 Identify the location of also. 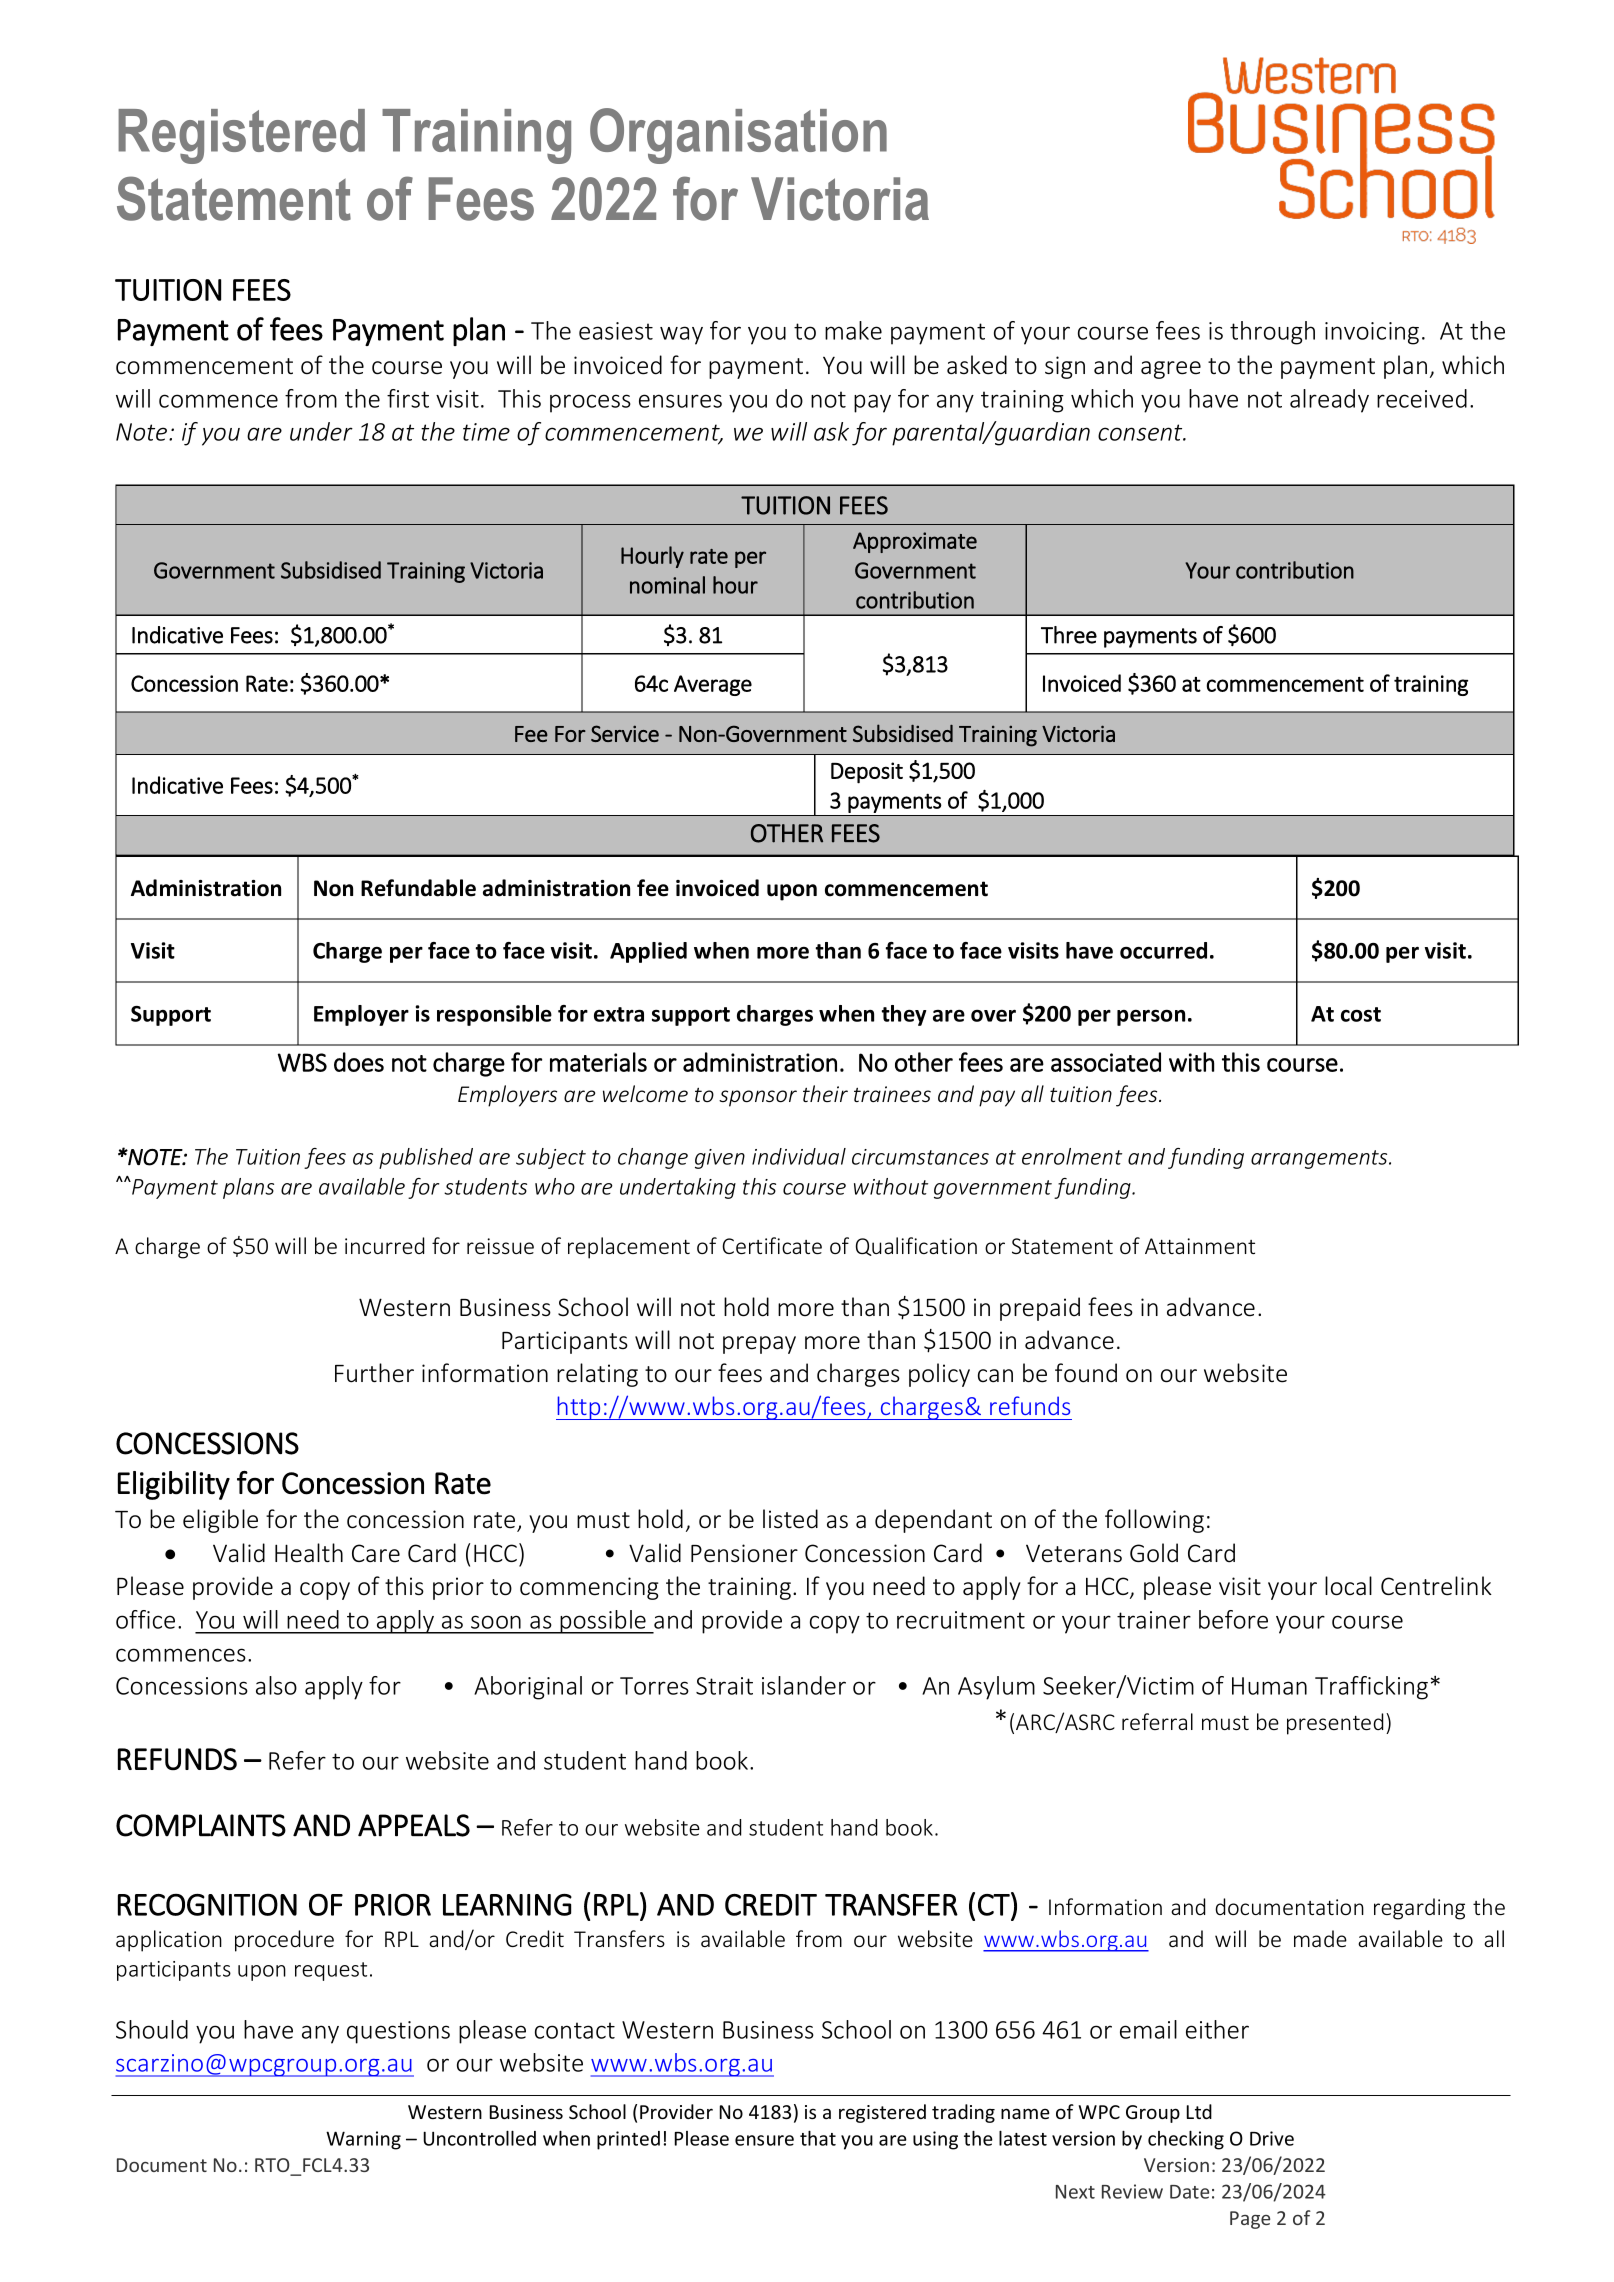
(276, 1685).
